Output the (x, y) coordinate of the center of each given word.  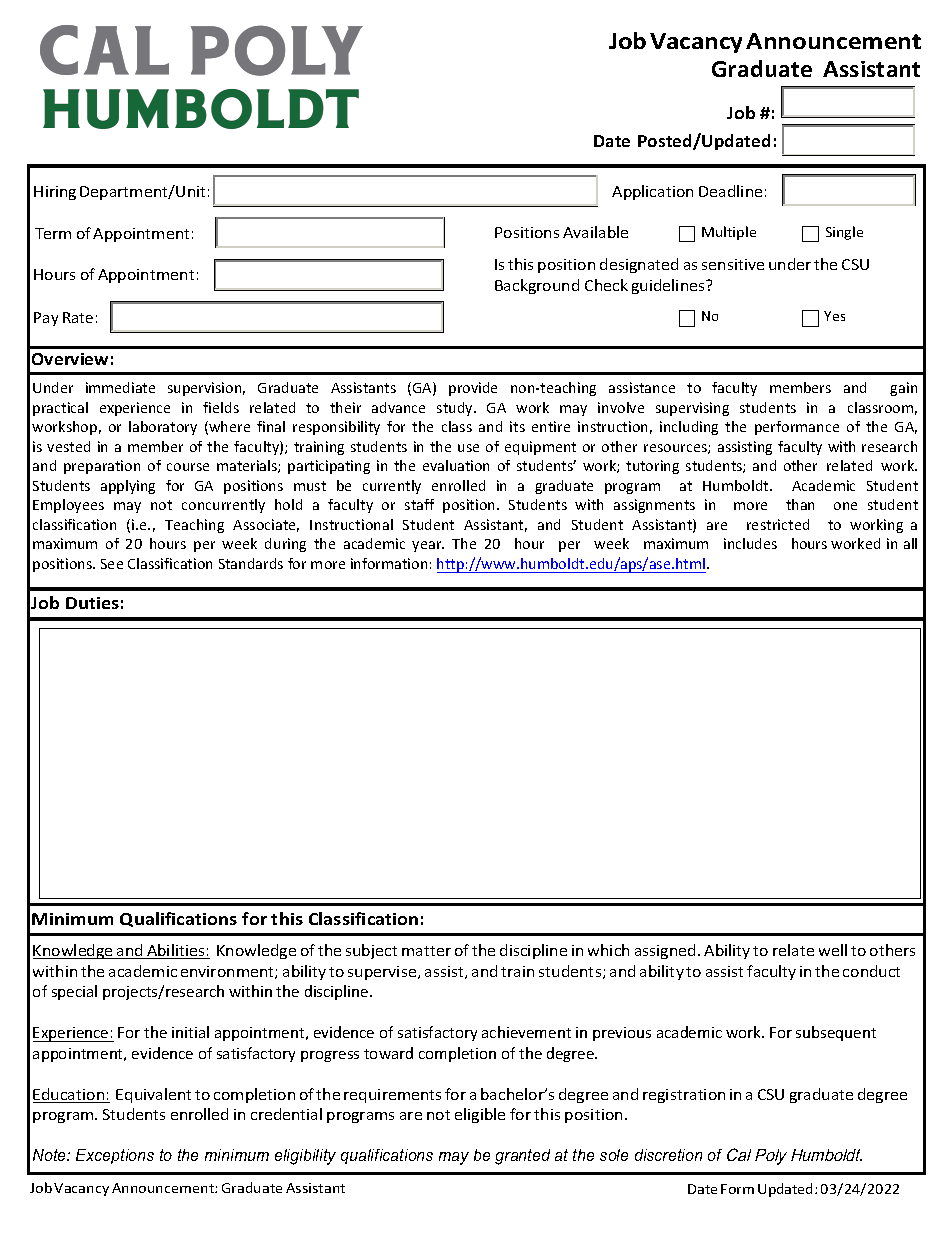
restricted (778, 524)
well (833, 950)
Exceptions (115, 1156)
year (428, 546)
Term (53, 233)
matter (426, 951)
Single (844, 233)
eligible (480, 1115)
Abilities (176, 951)
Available (595, 232)
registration (684, 1096)
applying (128, 487)
